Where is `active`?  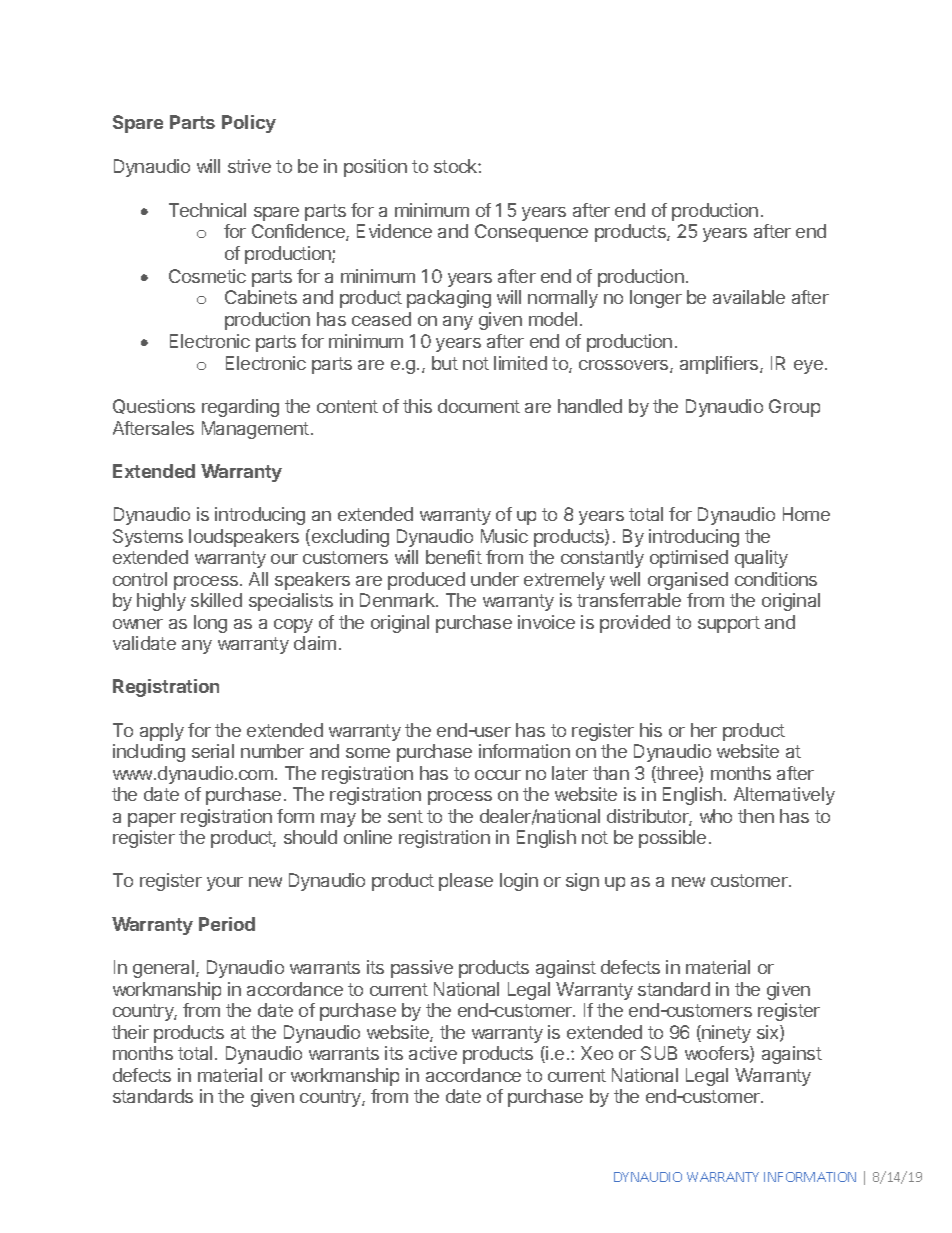 active is located at coordinates (433, 1053).
